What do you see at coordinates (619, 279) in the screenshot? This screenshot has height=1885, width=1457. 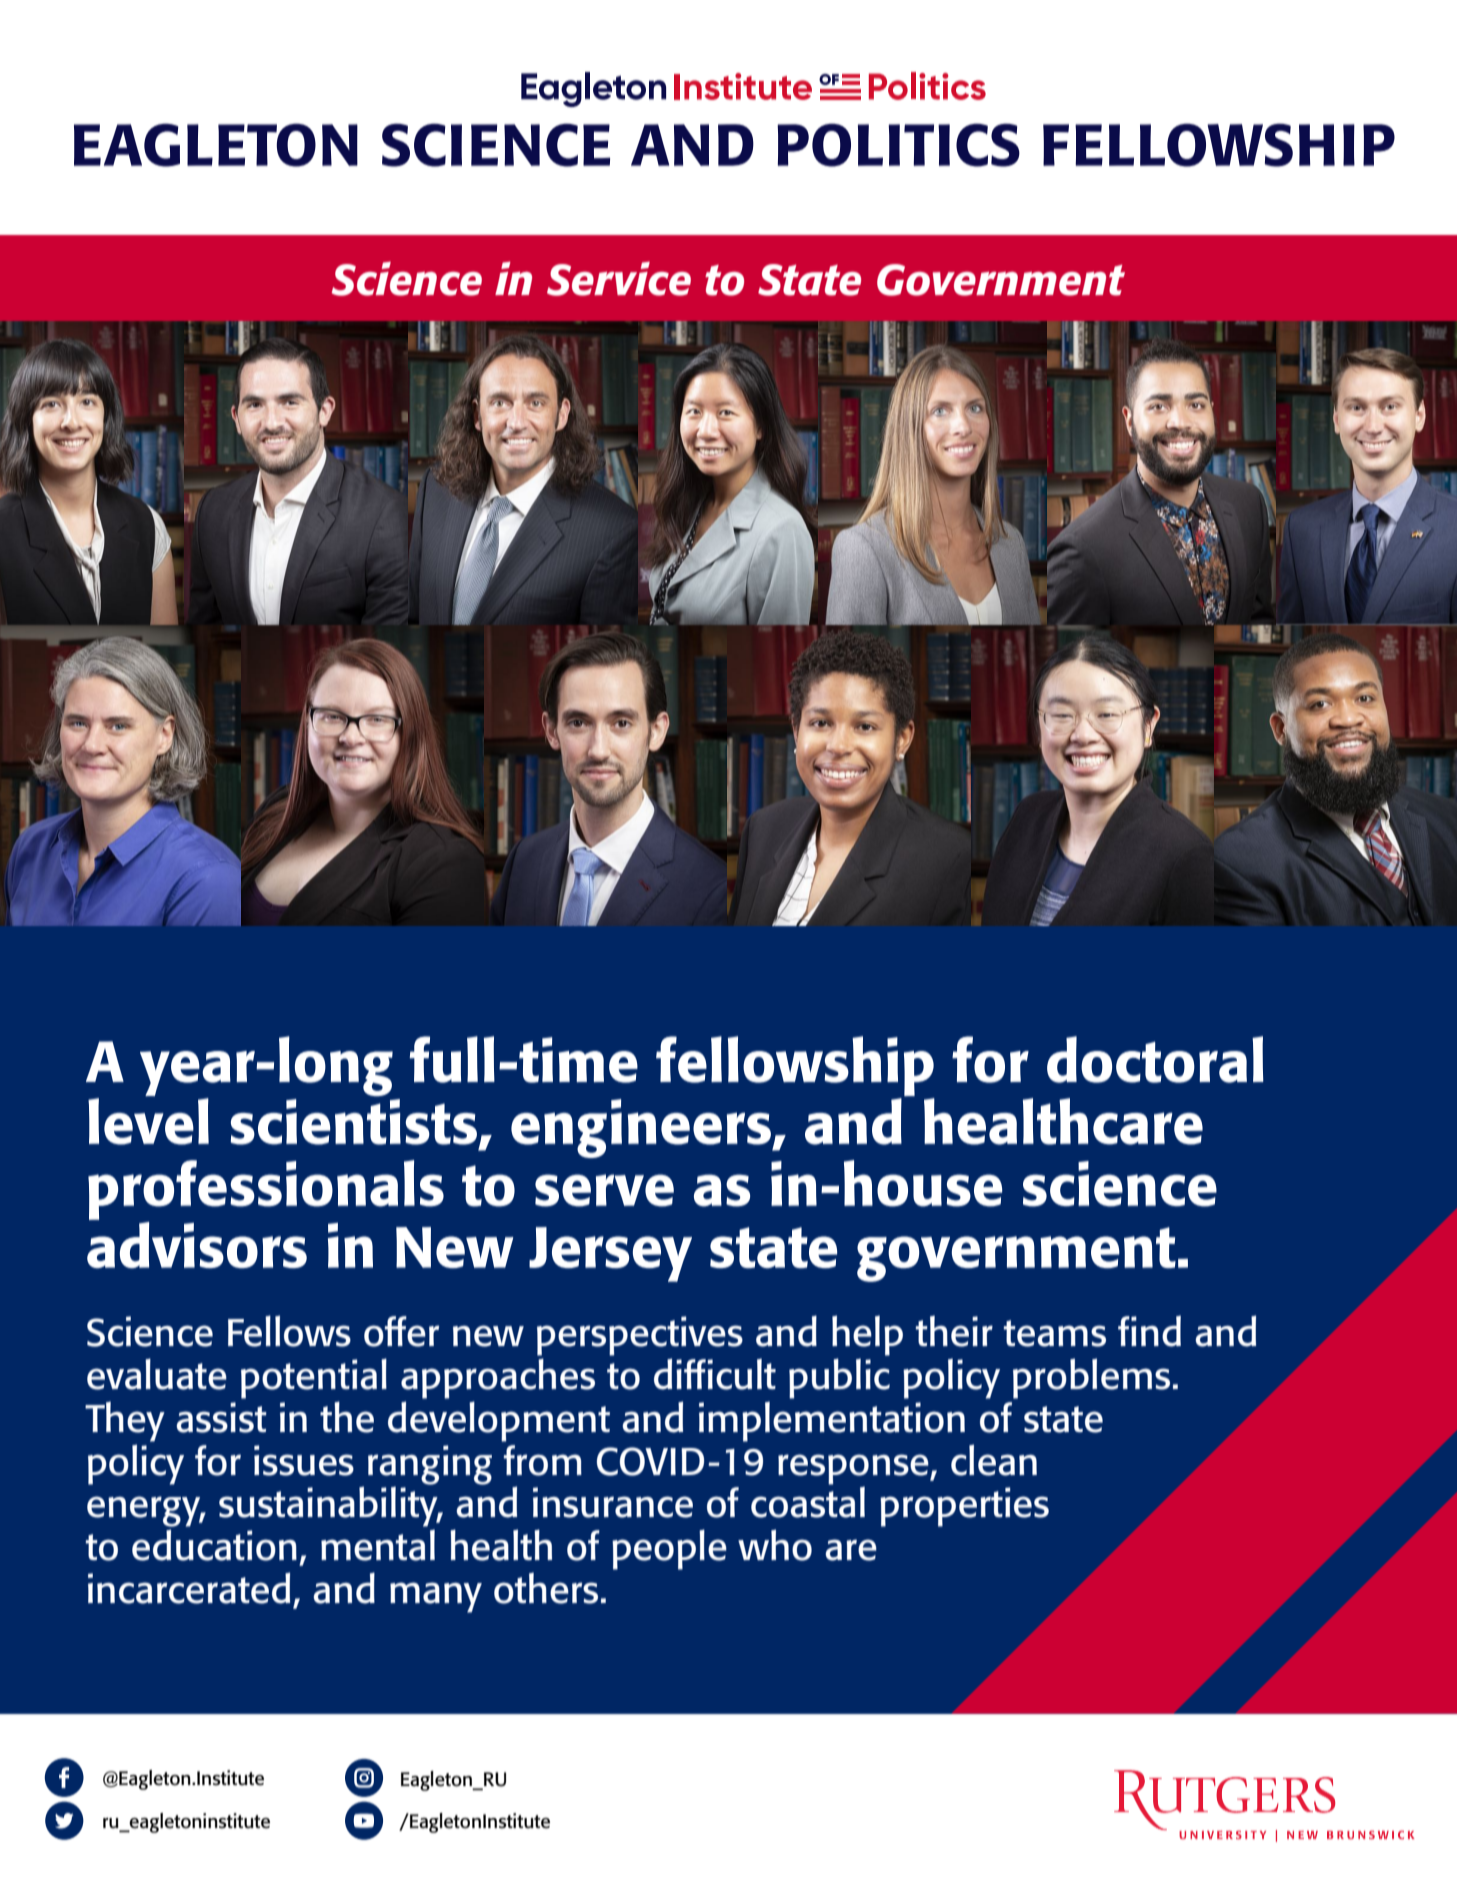 I see `Service` at bounding box center [619, 279].
